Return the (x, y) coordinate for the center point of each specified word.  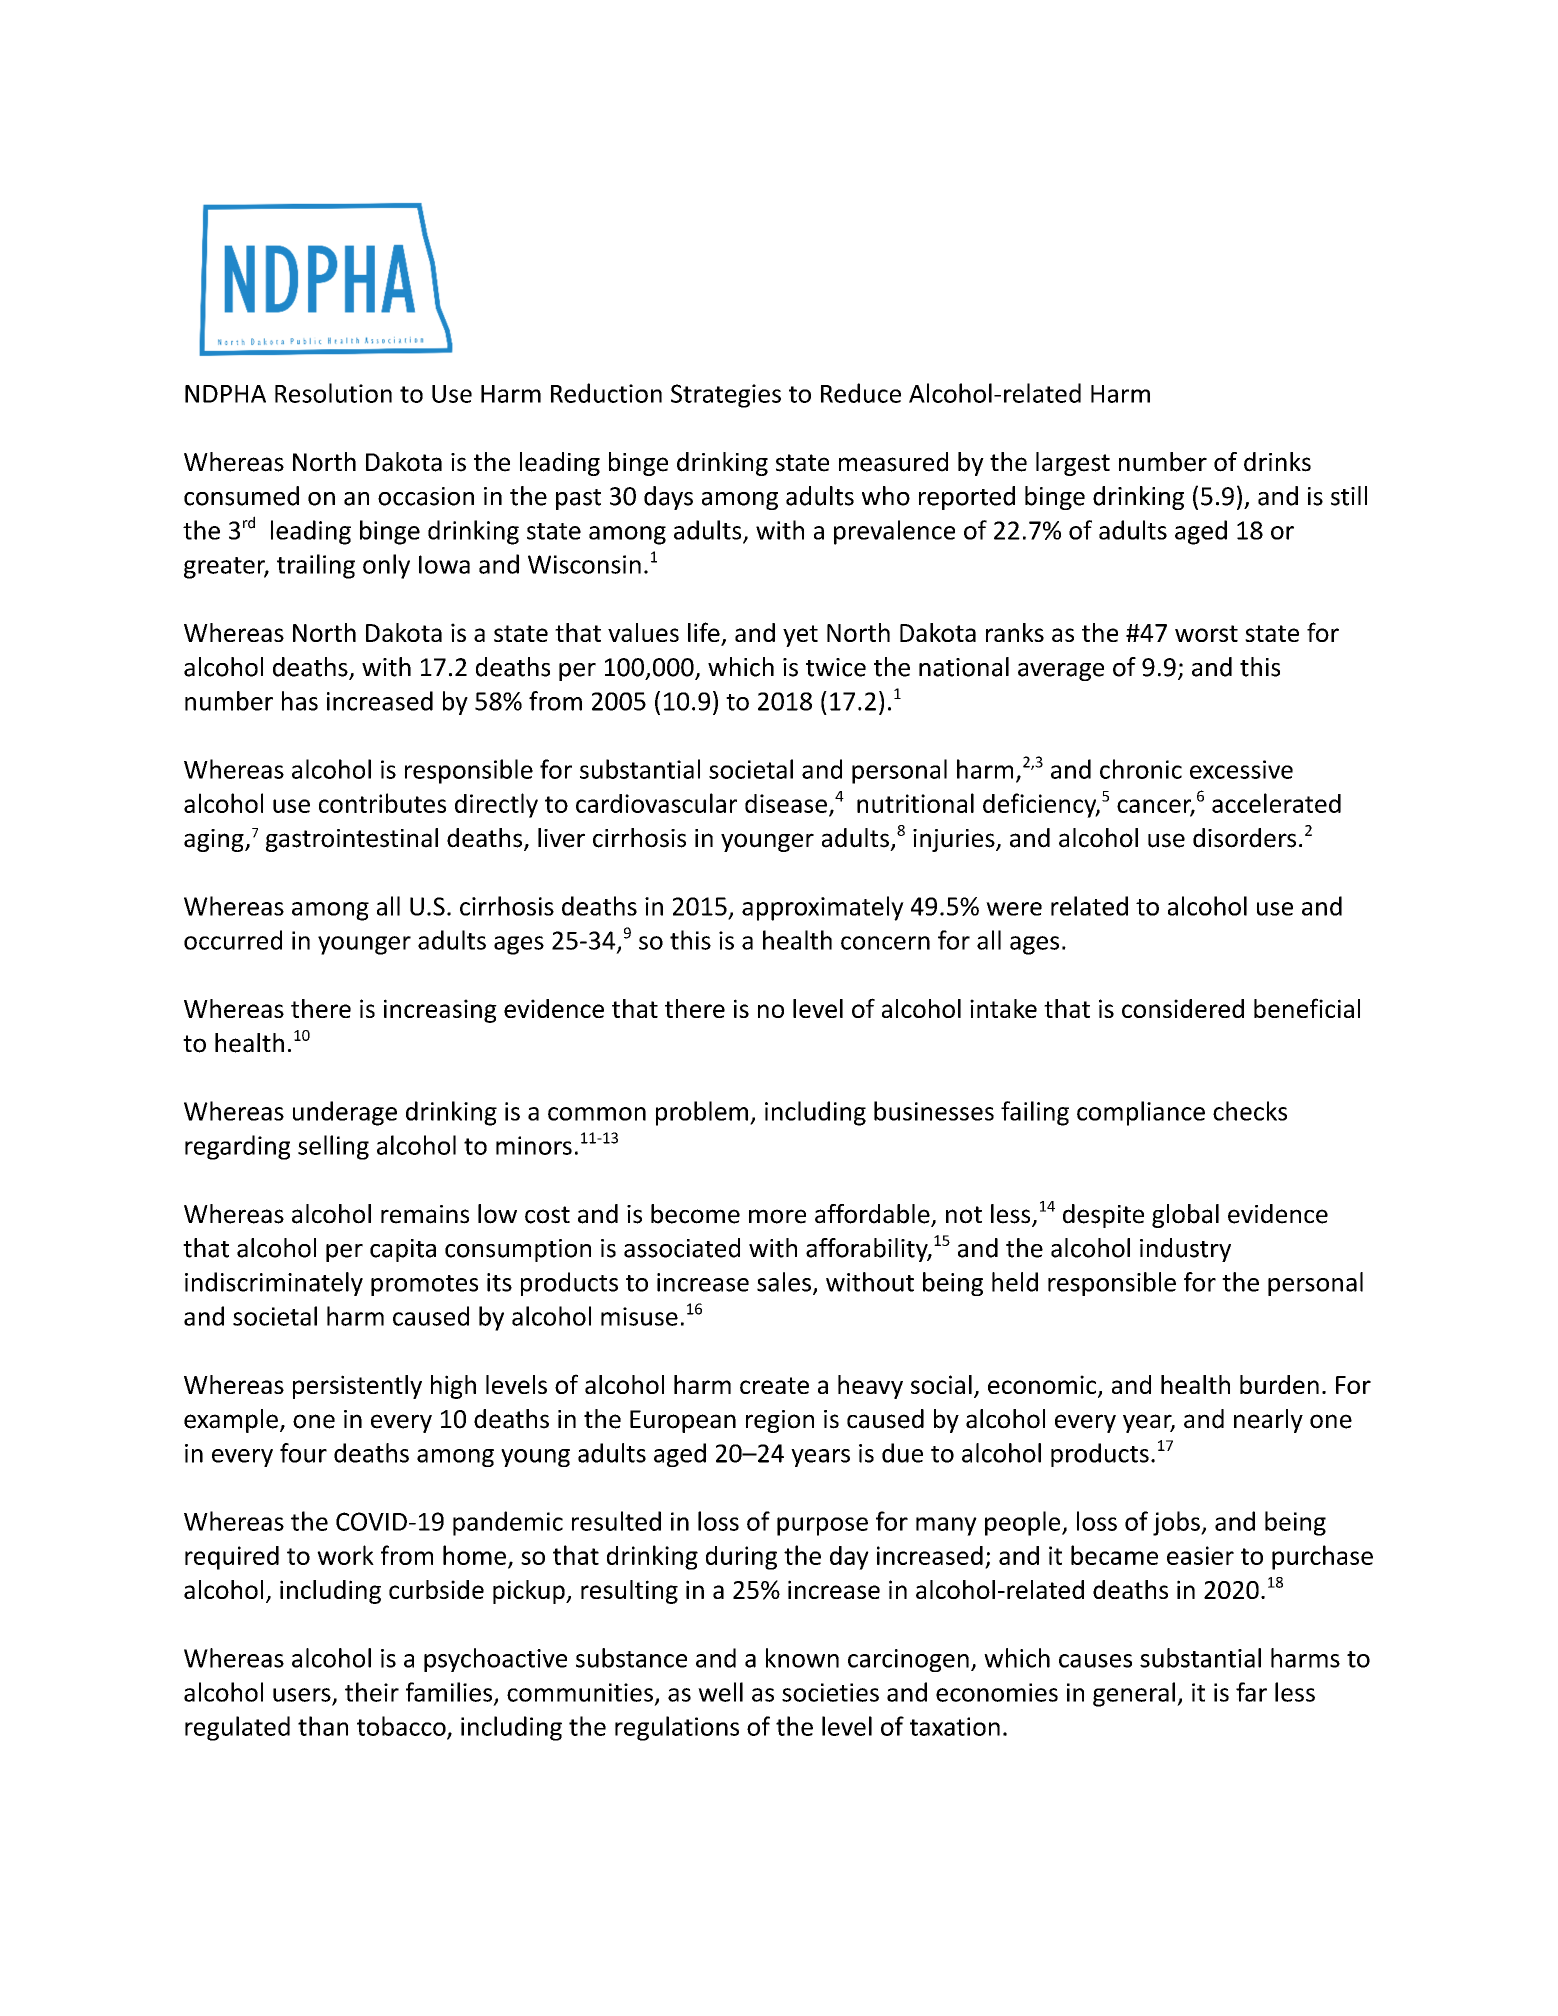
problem (702, 1113)
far (1251, 1692)
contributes (382, 803)
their (372, 1692)
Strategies (726, 396)
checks (1250, 1111)
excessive (1241, 769)
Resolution (333, 393)
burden (1279, 1384)
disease (786, 803)
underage (345, 1113)
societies (830, 1692)
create (774, 1385)
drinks (1277, 462)
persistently (357, 1387)
